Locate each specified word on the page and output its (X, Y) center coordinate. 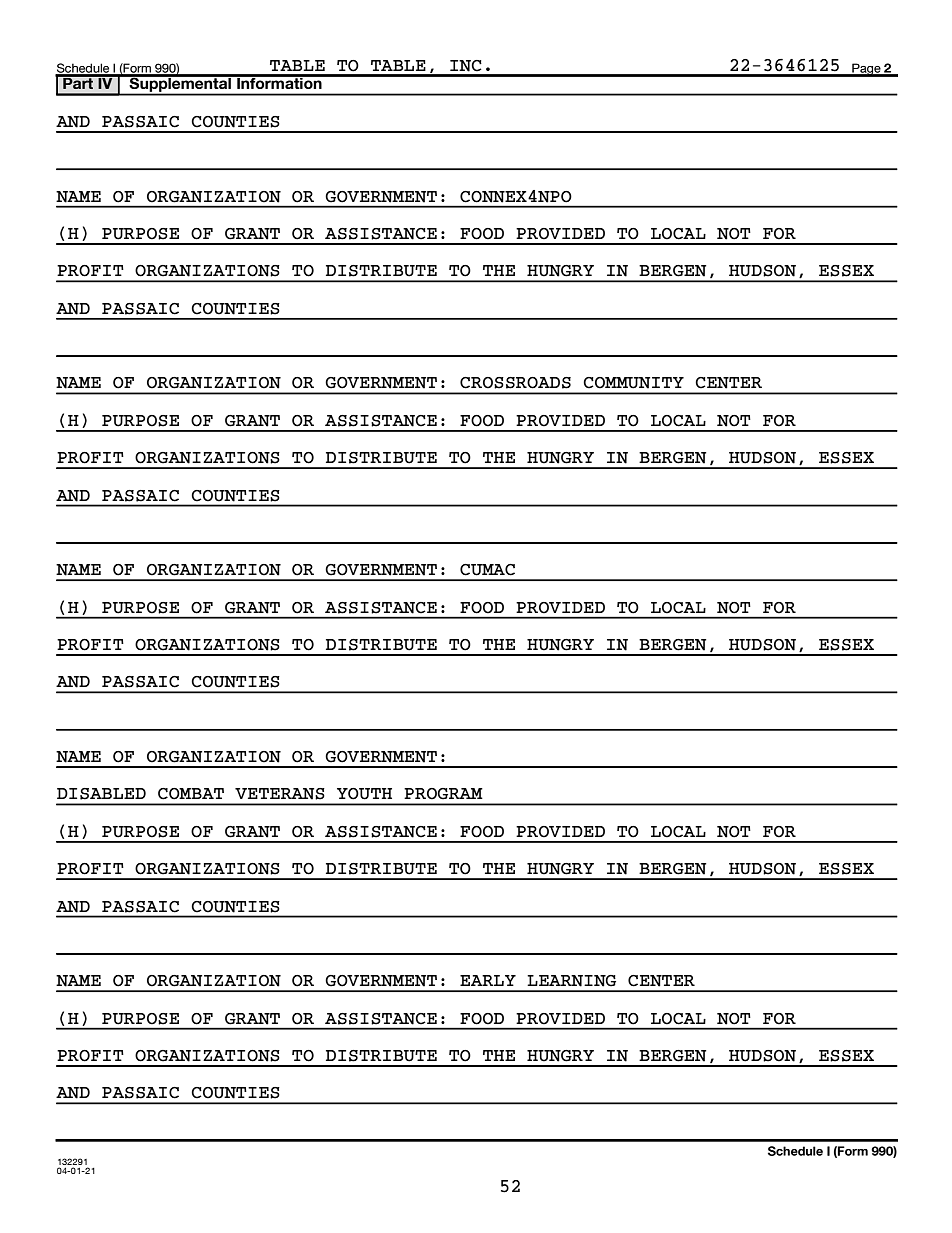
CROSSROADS (515, 383)
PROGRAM (443, 794)
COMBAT (191, 794)
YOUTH (364, 794)
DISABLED (101, 794)
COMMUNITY (633, 383)
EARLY (488, 980)
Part (78, 82)
